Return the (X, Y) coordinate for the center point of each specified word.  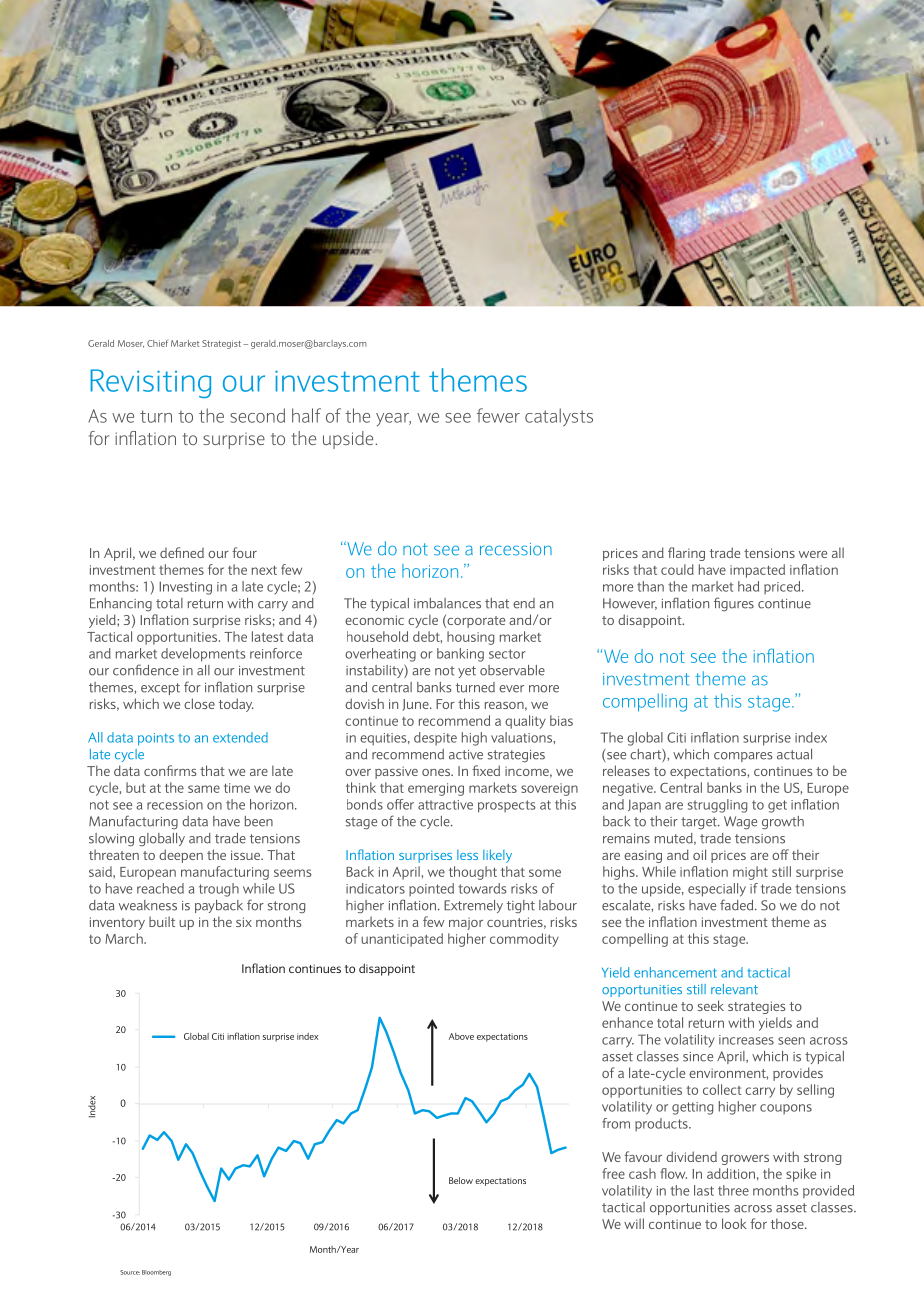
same (204, 789)
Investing (185, 588)
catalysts (559, 417)
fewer (498, 415)
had (748, 586)
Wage (740, 823)
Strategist (221, 344)
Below (461, 1180)
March (125, 938)
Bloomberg (156, 1273)
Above (461, 1036)
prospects (507, 806)
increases (746, 1040)
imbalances (447, 603)
